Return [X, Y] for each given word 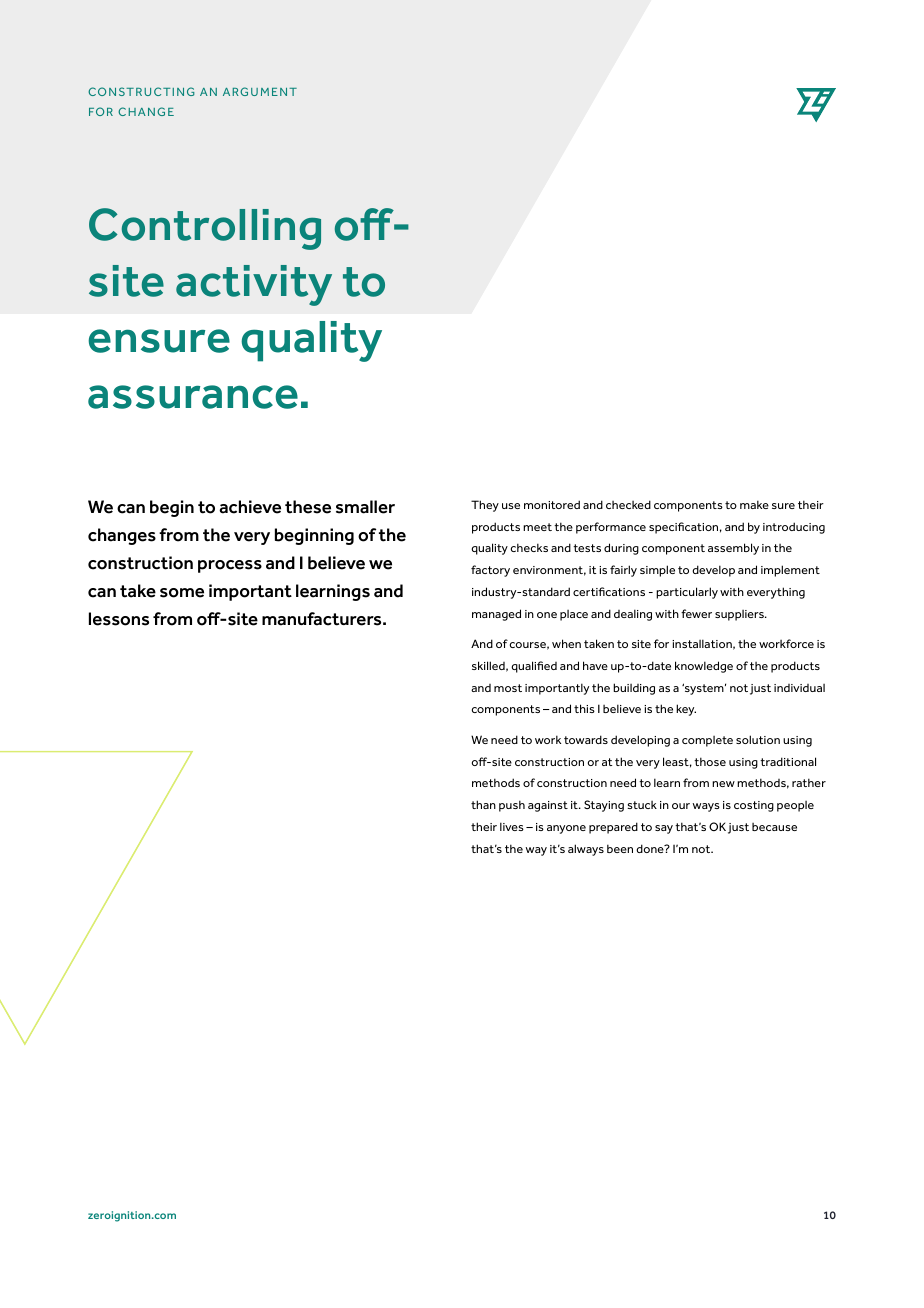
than [483, 804]
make [754, 504]
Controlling [205, 229]
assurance [193, 397]
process [230, 566]
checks [529, 547]
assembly [733, 549]
